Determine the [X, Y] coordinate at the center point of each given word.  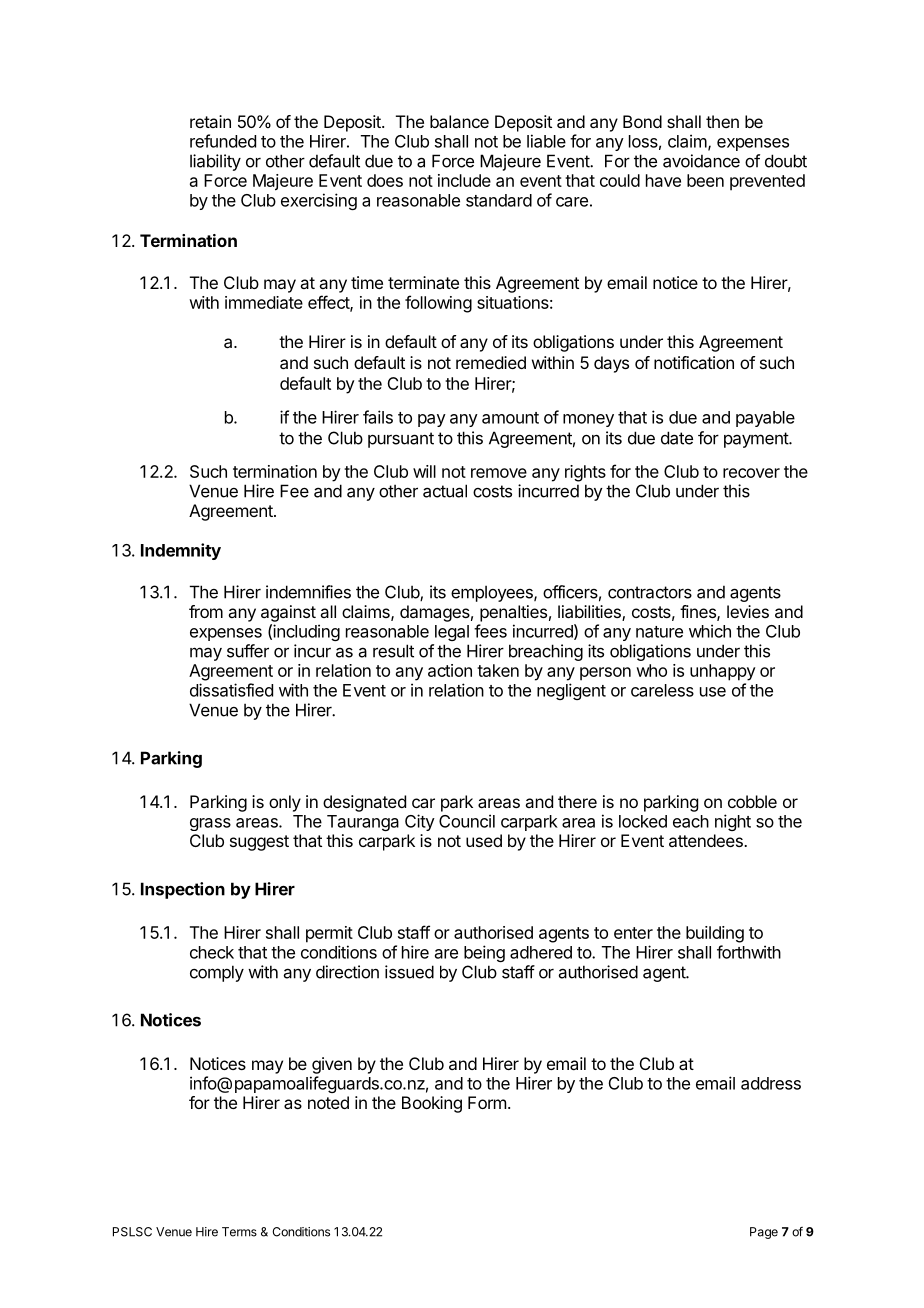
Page [764, 1233]
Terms [239, 1232]
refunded [223, 141]
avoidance [701, 161]
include [464, 180]
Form [487, 1102]
